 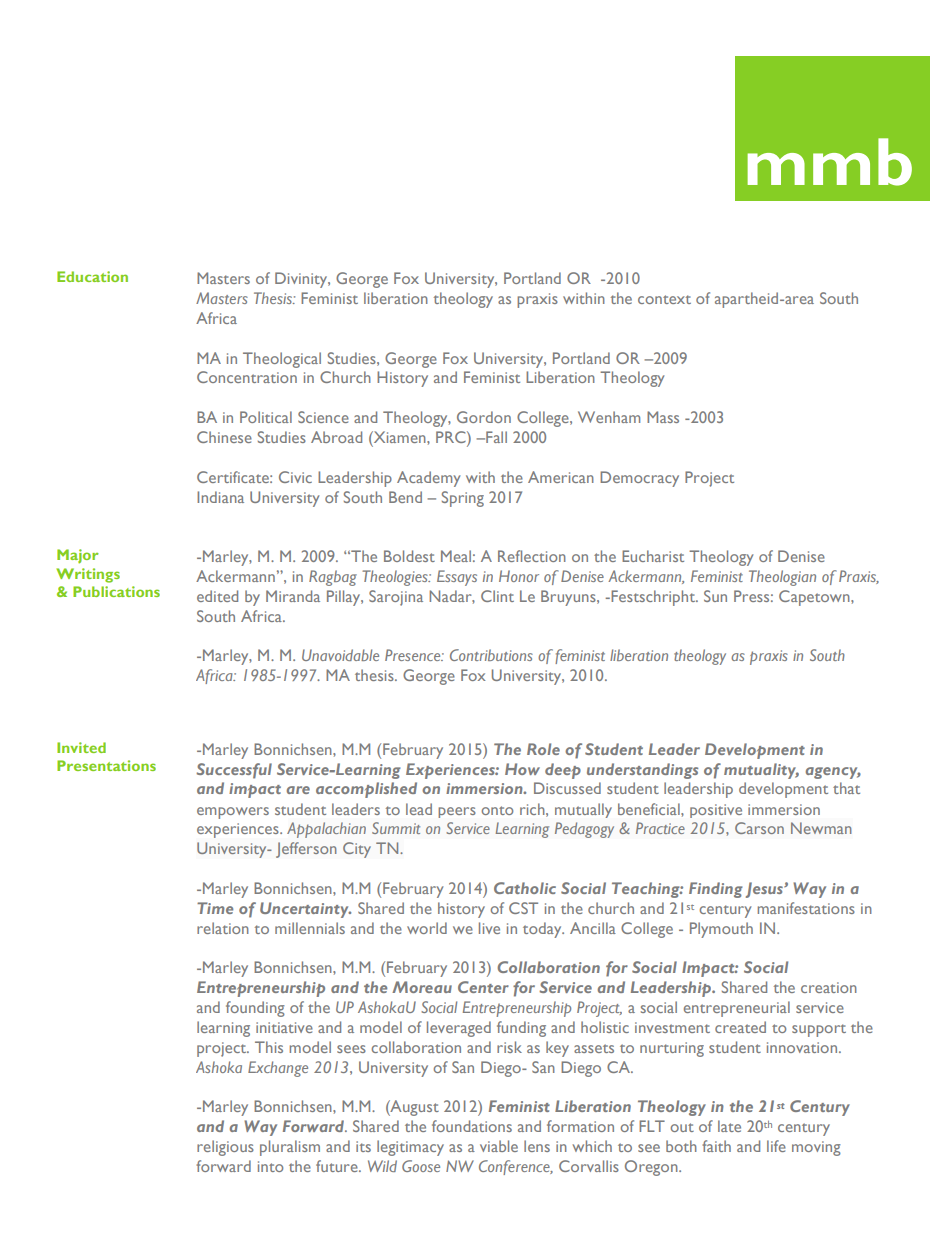 What do you see at coordinates (664, 299) in the document?
I see `context` at bounding box center [664, 299].
